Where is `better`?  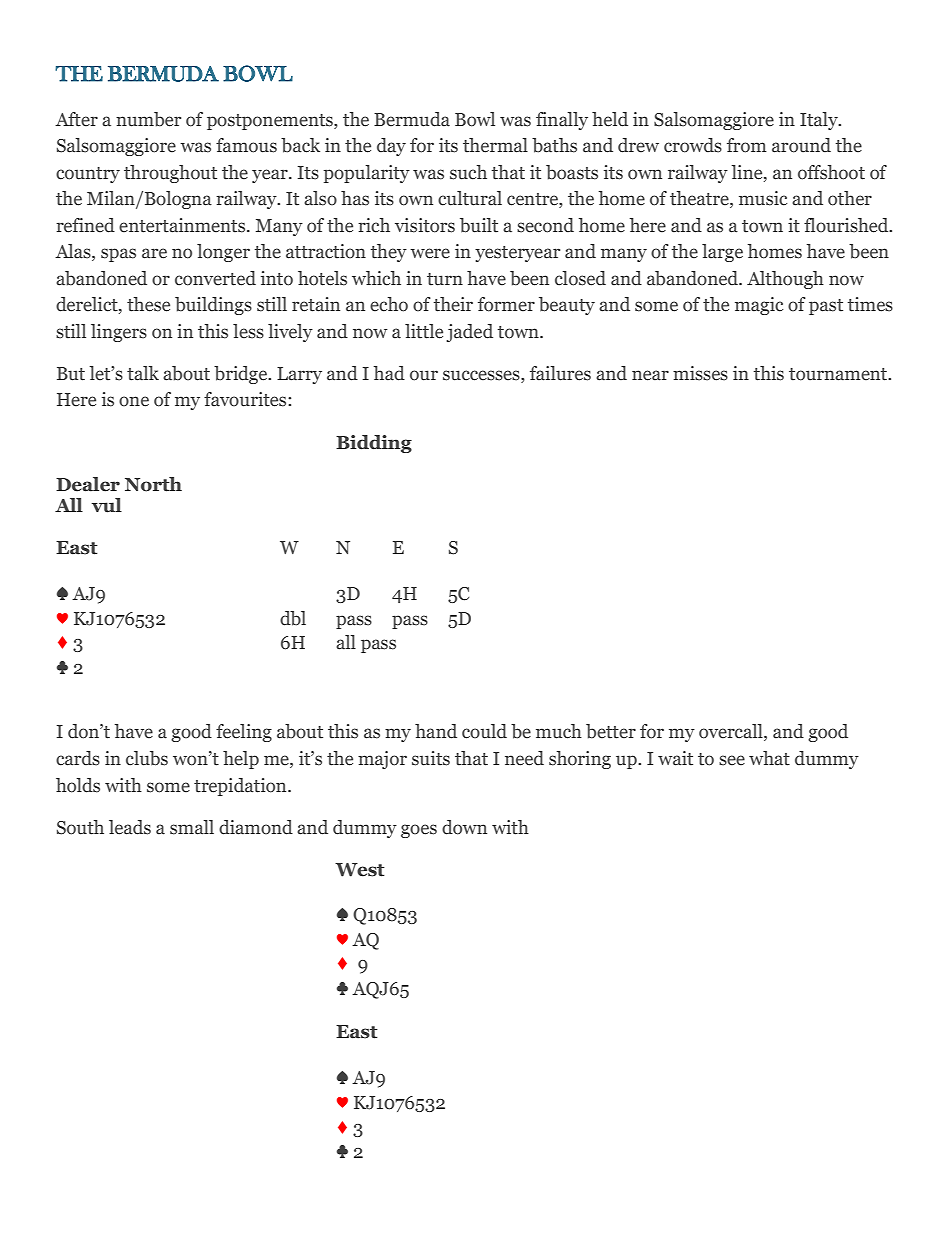
better is located at coordinates (611, 731).
